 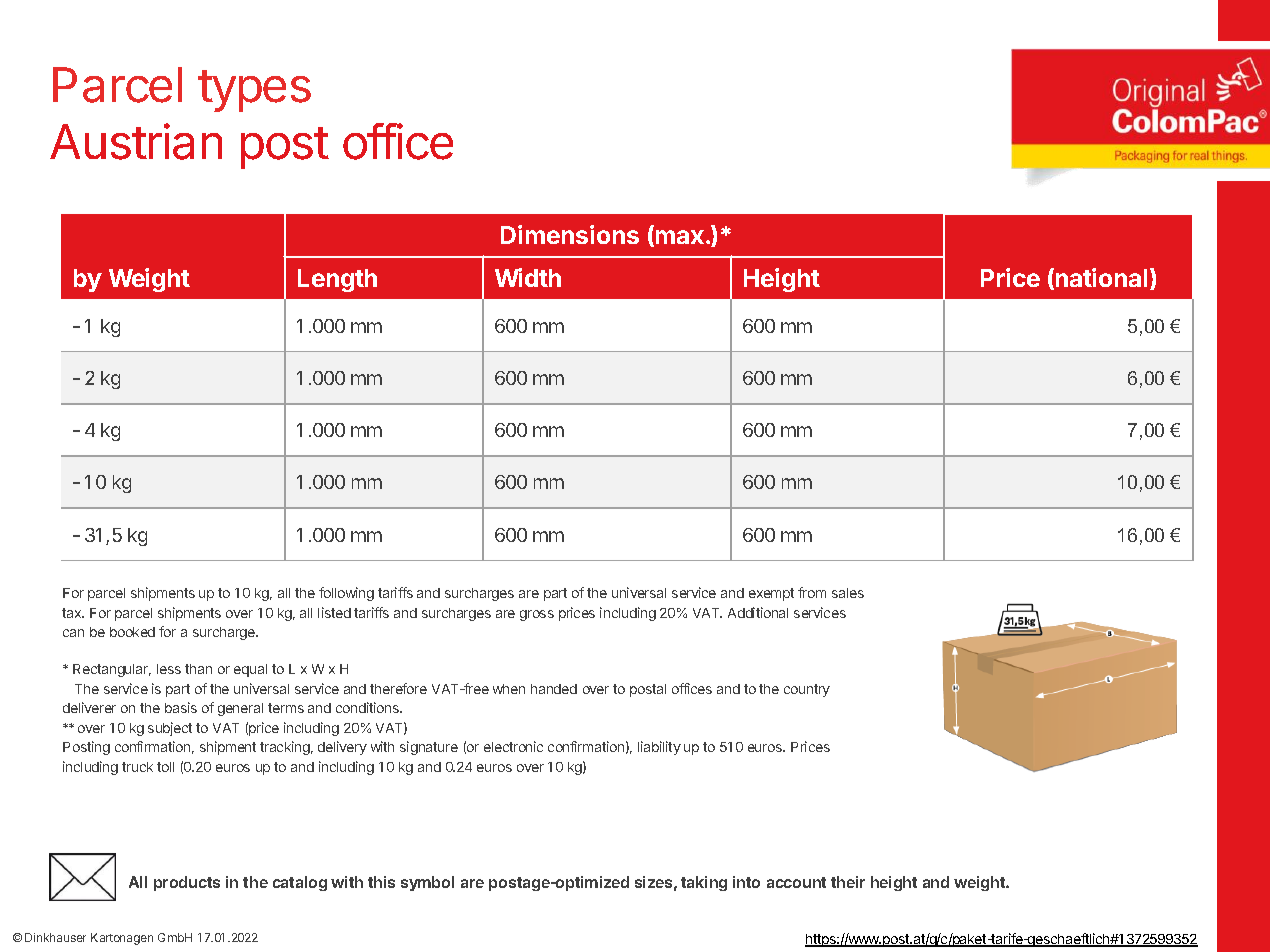 I want to click on exempt, so click(x=771, y=594).
